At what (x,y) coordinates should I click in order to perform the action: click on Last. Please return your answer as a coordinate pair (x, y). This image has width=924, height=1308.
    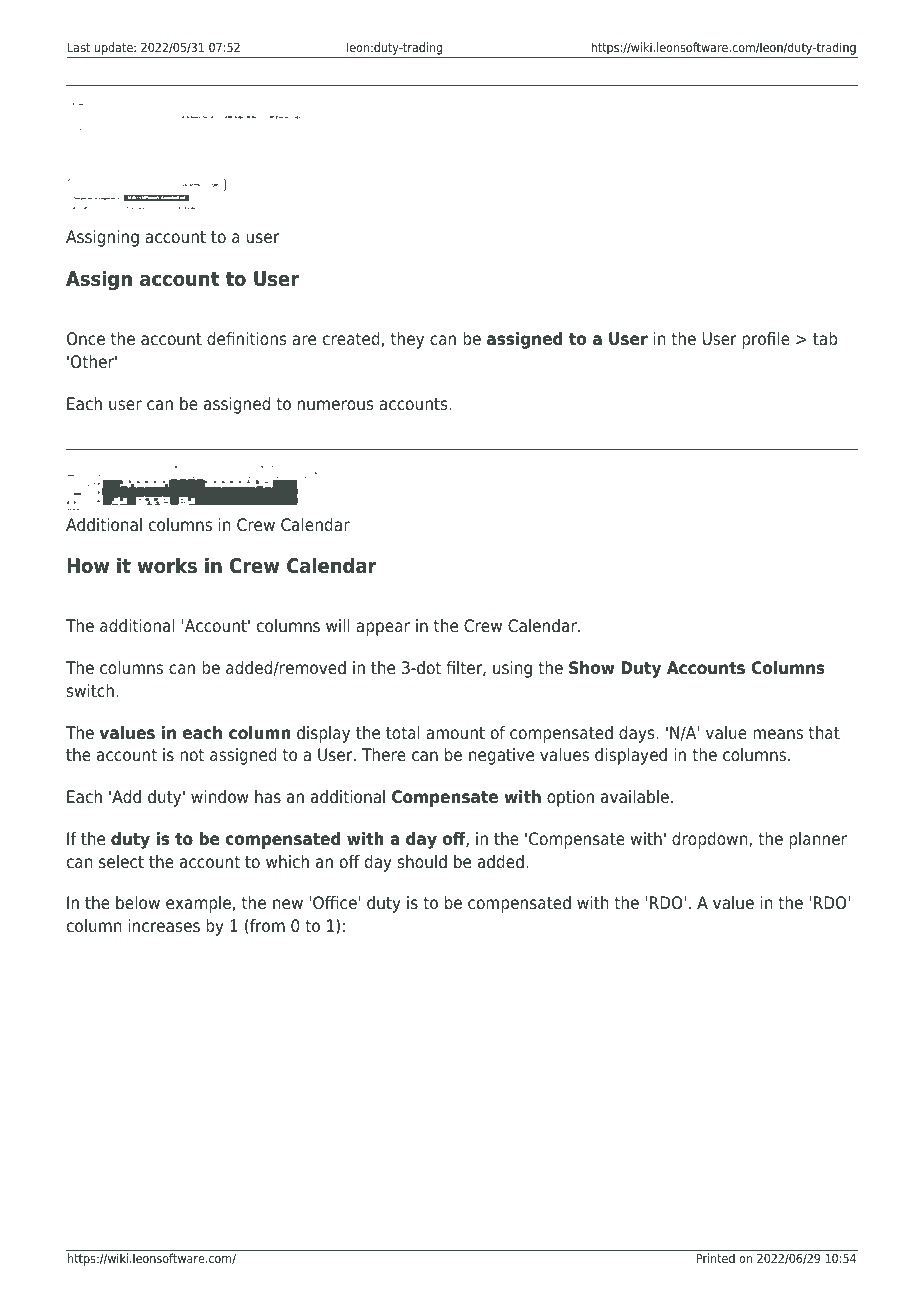
    Looking at the image, I should click on (79, 47).
